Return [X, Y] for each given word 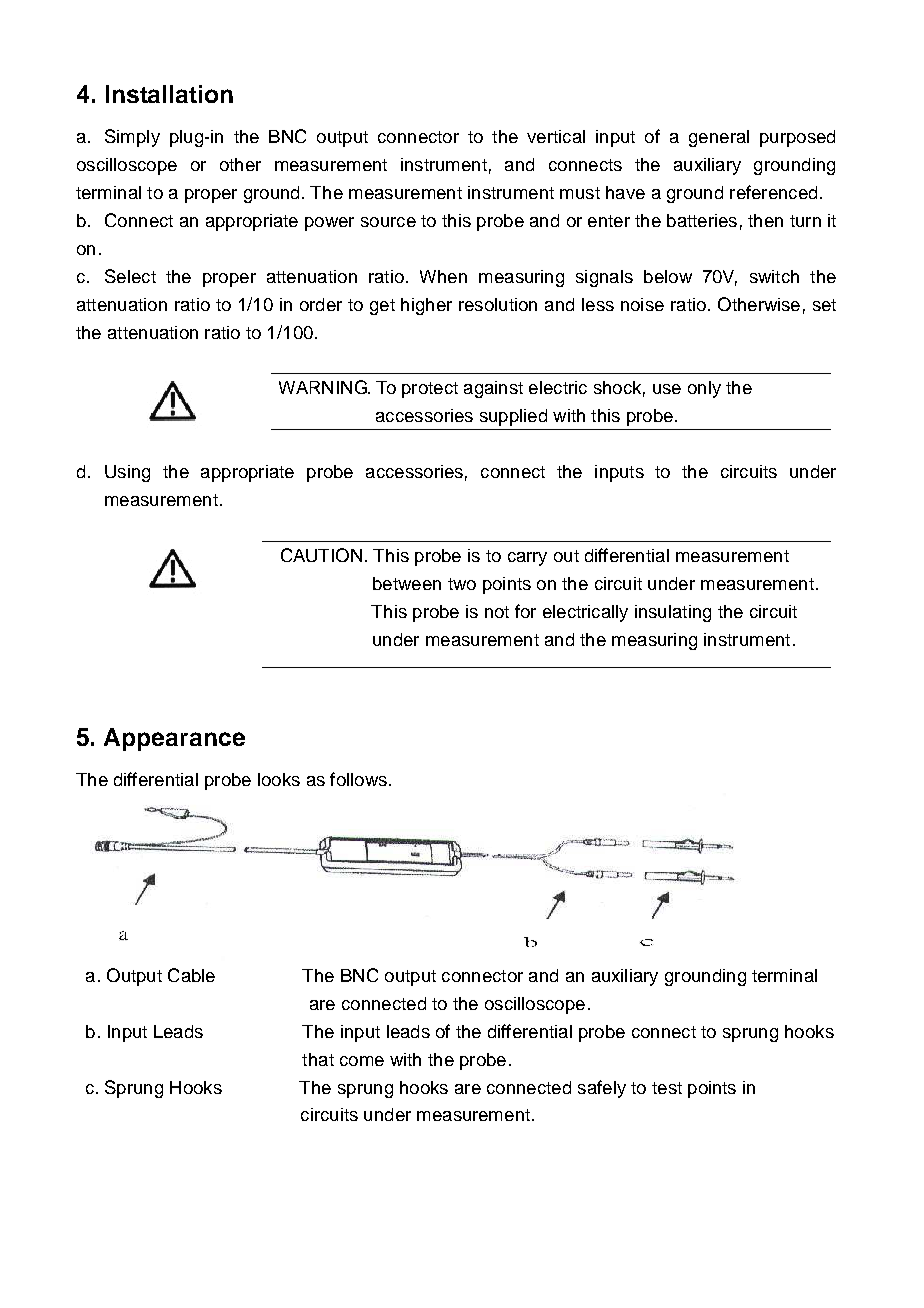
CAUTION [321, 555]
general [719, 138]
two [462, 584]
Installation [169, 94]
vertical [556, 136]
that [318, 1059]
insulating [673, 613]
